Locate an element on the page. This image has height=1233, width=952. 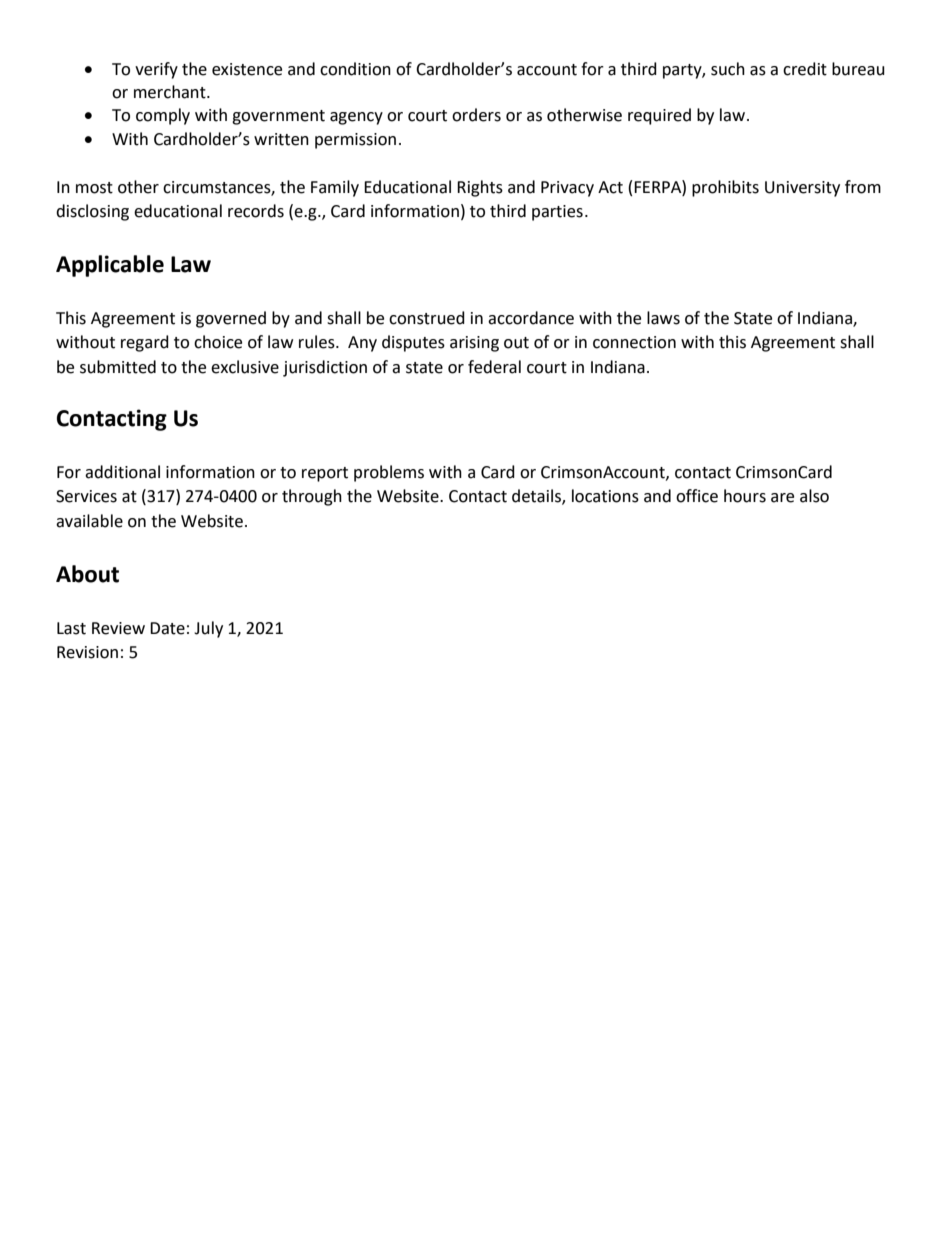
Date is located at coordinates (167, 628).
